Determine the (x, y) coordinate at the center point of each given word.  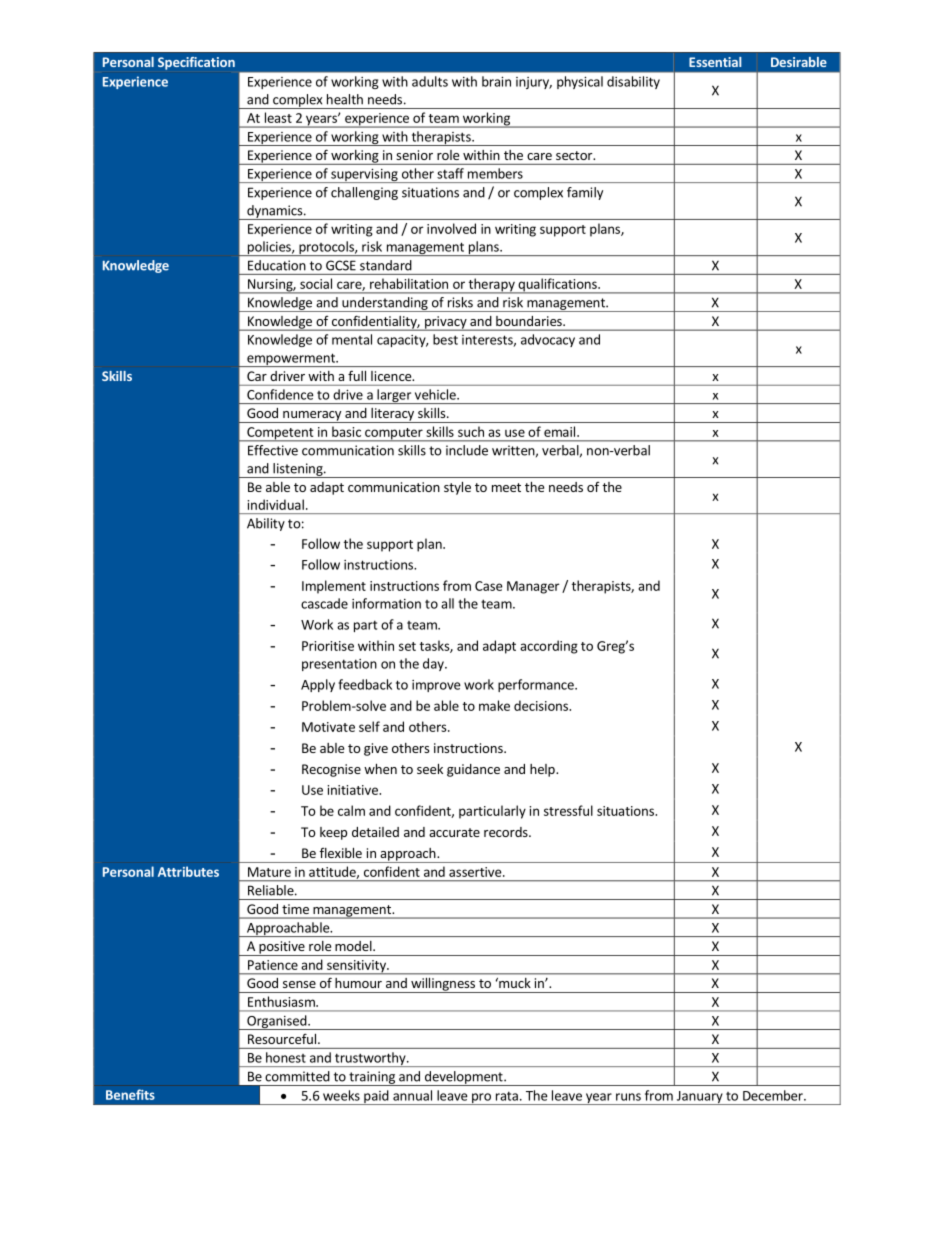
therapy (491, 286)
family (585, 193)
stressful (568, 810)
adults (430, 81)
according (549, 647)
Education (276, 265)
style (457, 488)
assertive (476, 872)
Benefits (130, 1094)
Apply (318, 685)
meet (506, 487)
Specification (196, 63)
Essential (715, 62)
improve (436, 686)
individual (275, 504)
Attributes (188, 871)
